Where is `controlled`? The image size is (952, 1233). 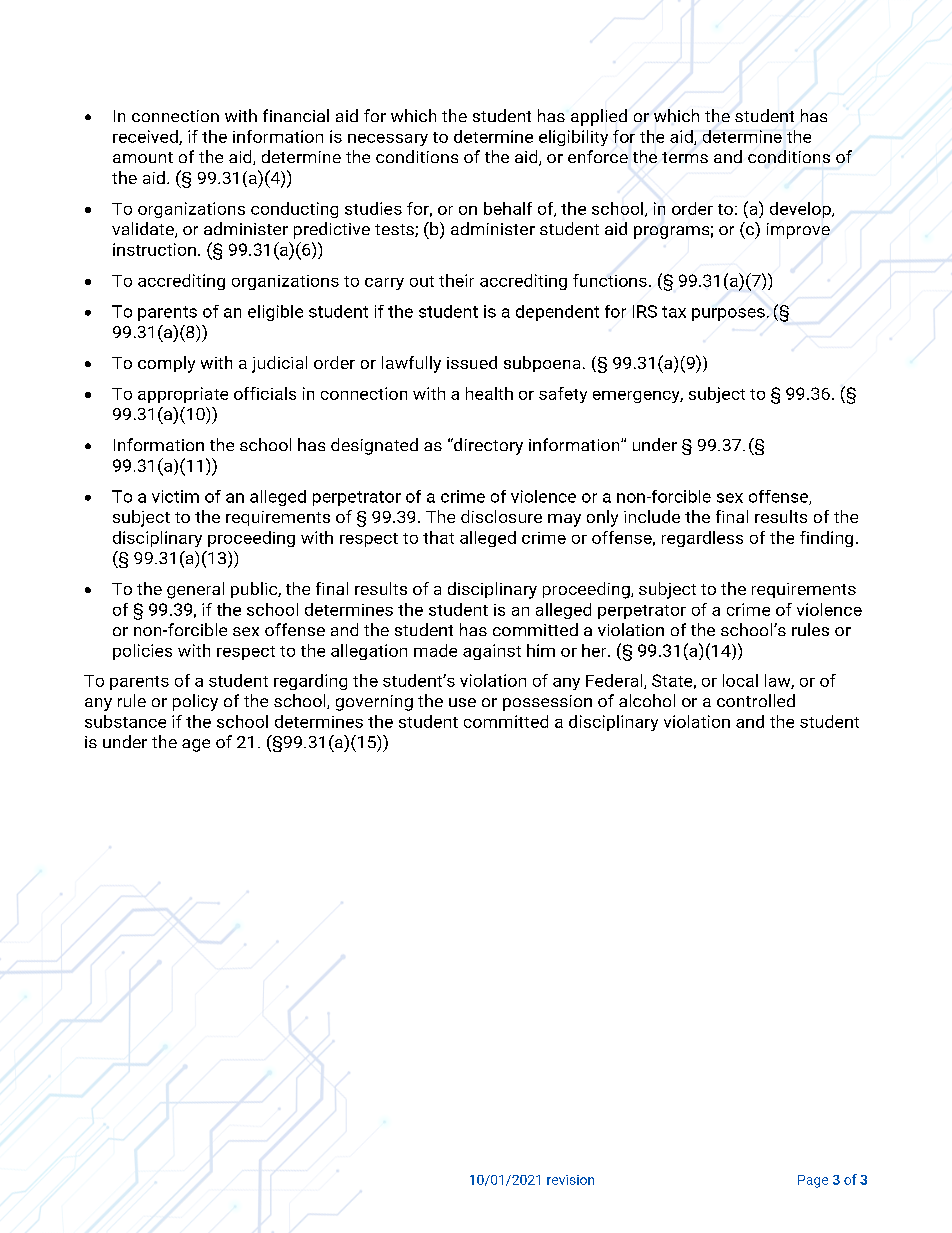
controlled is located at coordinates (756, 700).
